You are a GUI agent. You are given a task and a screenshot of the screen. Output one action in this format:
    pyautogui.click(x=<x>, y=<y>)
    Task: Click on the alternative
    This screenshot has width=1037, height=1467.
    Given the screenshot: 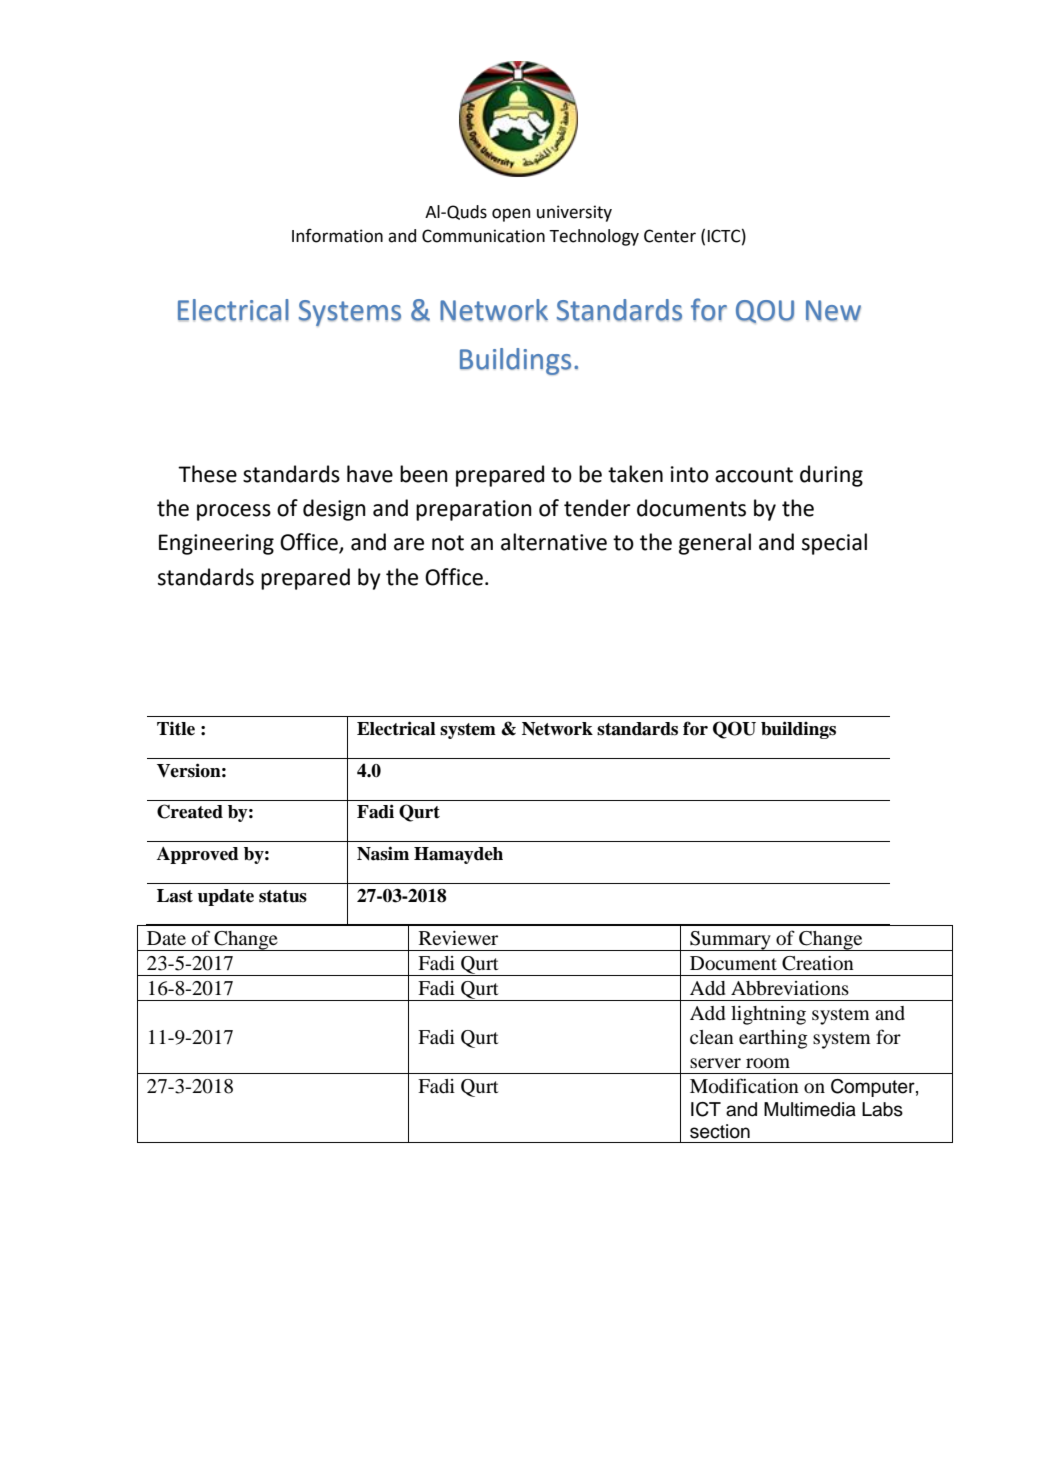 What is the action you would take?
    pyautogui.click(x=554, y=542)
